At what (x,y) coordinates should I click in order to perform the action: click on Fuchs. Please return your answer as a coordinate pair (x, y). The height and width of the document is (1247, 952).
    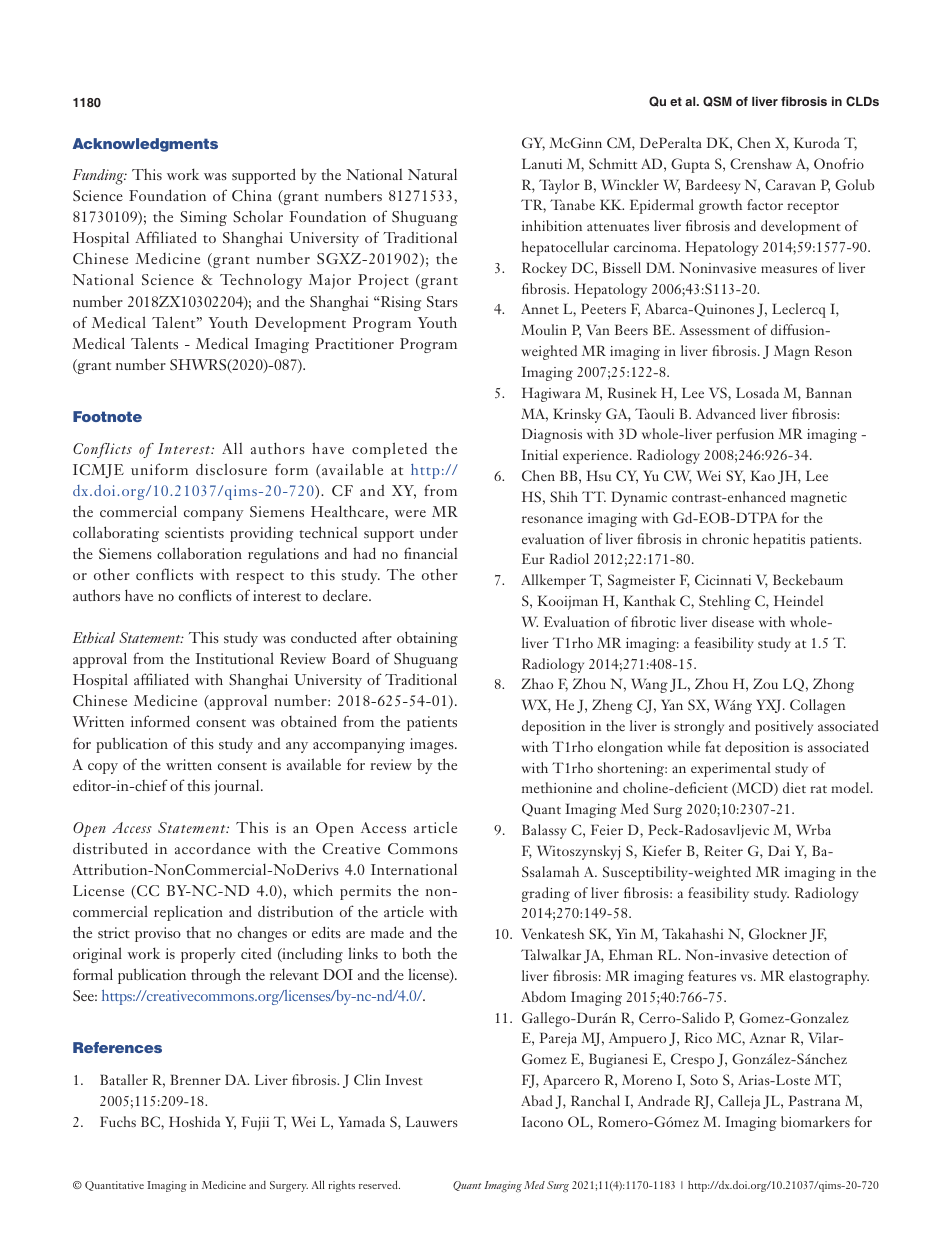
    Looking at the image, I should click on (118, 1121).
